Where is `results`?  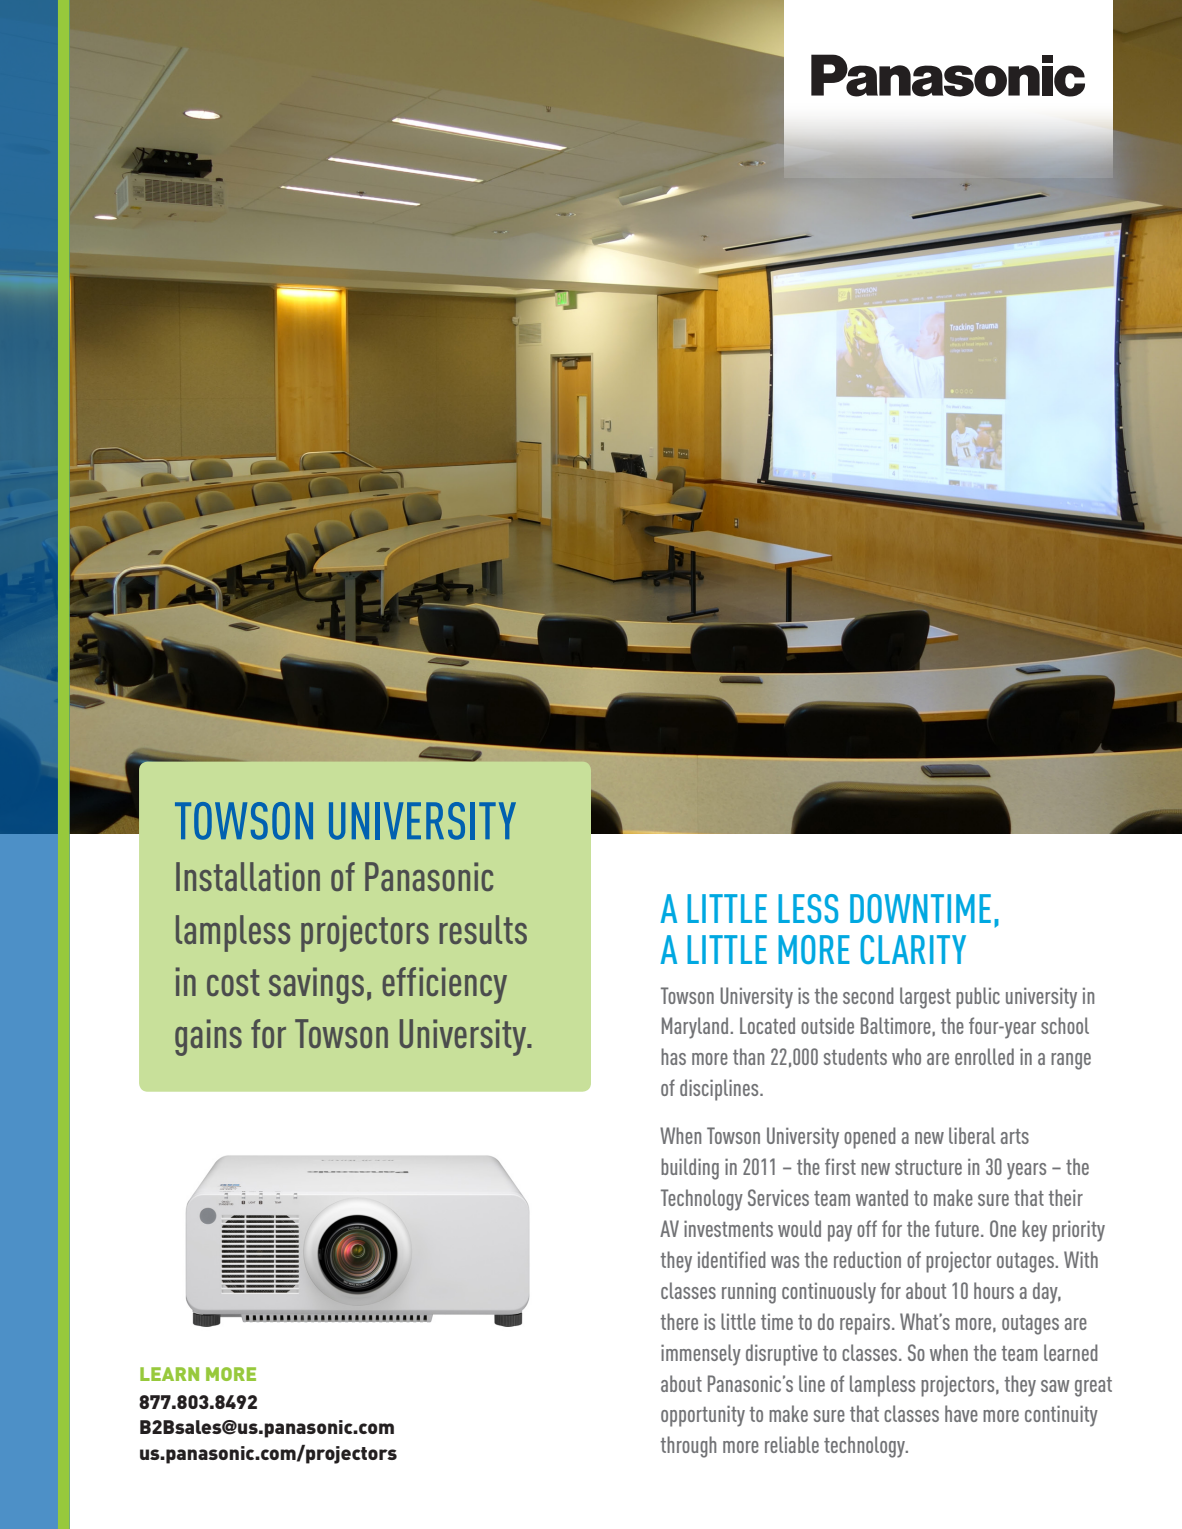
results is located at coordinates (483, 929).
